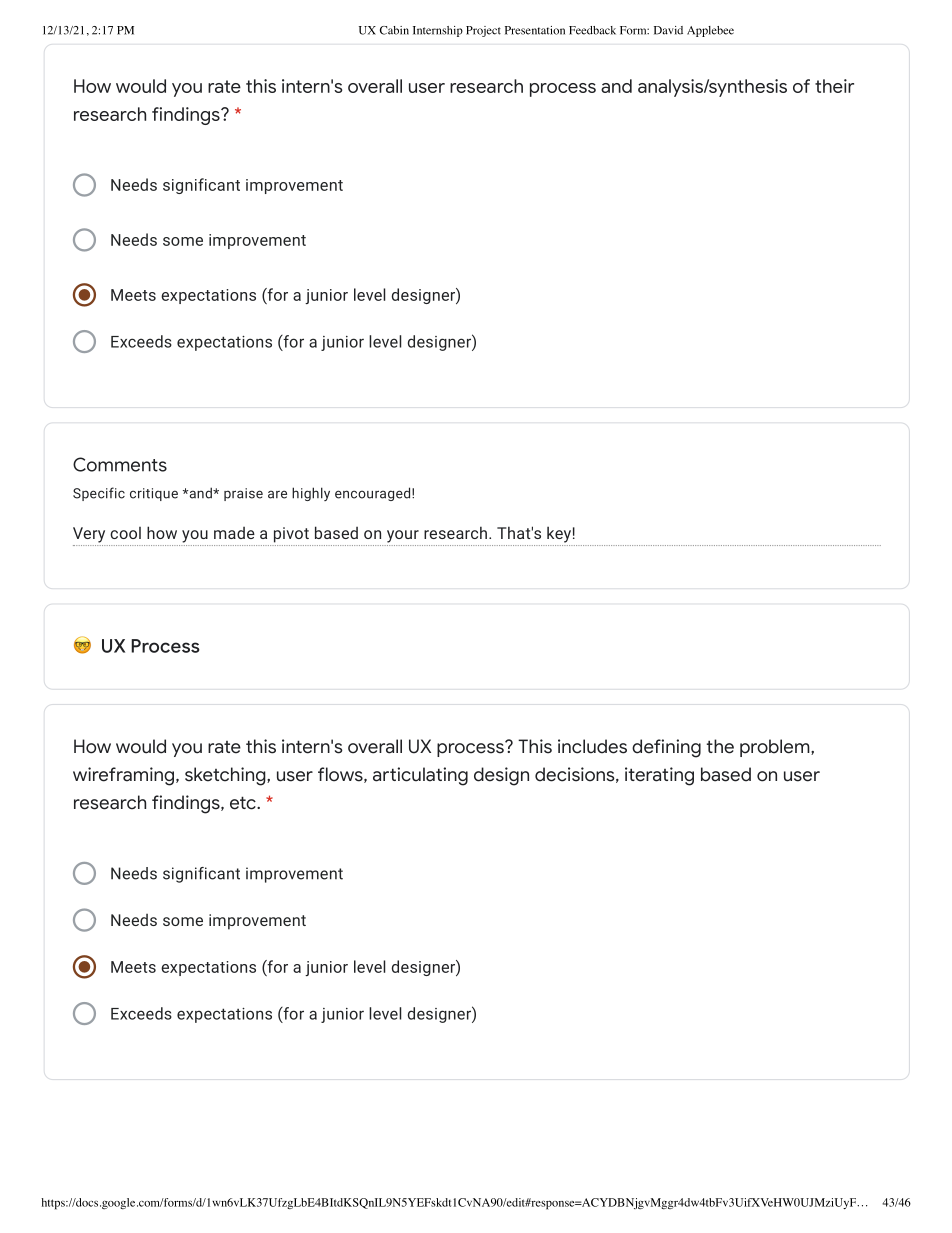 The image size is (952, 1233). I want to click on Presentation, so click(535, 30).
